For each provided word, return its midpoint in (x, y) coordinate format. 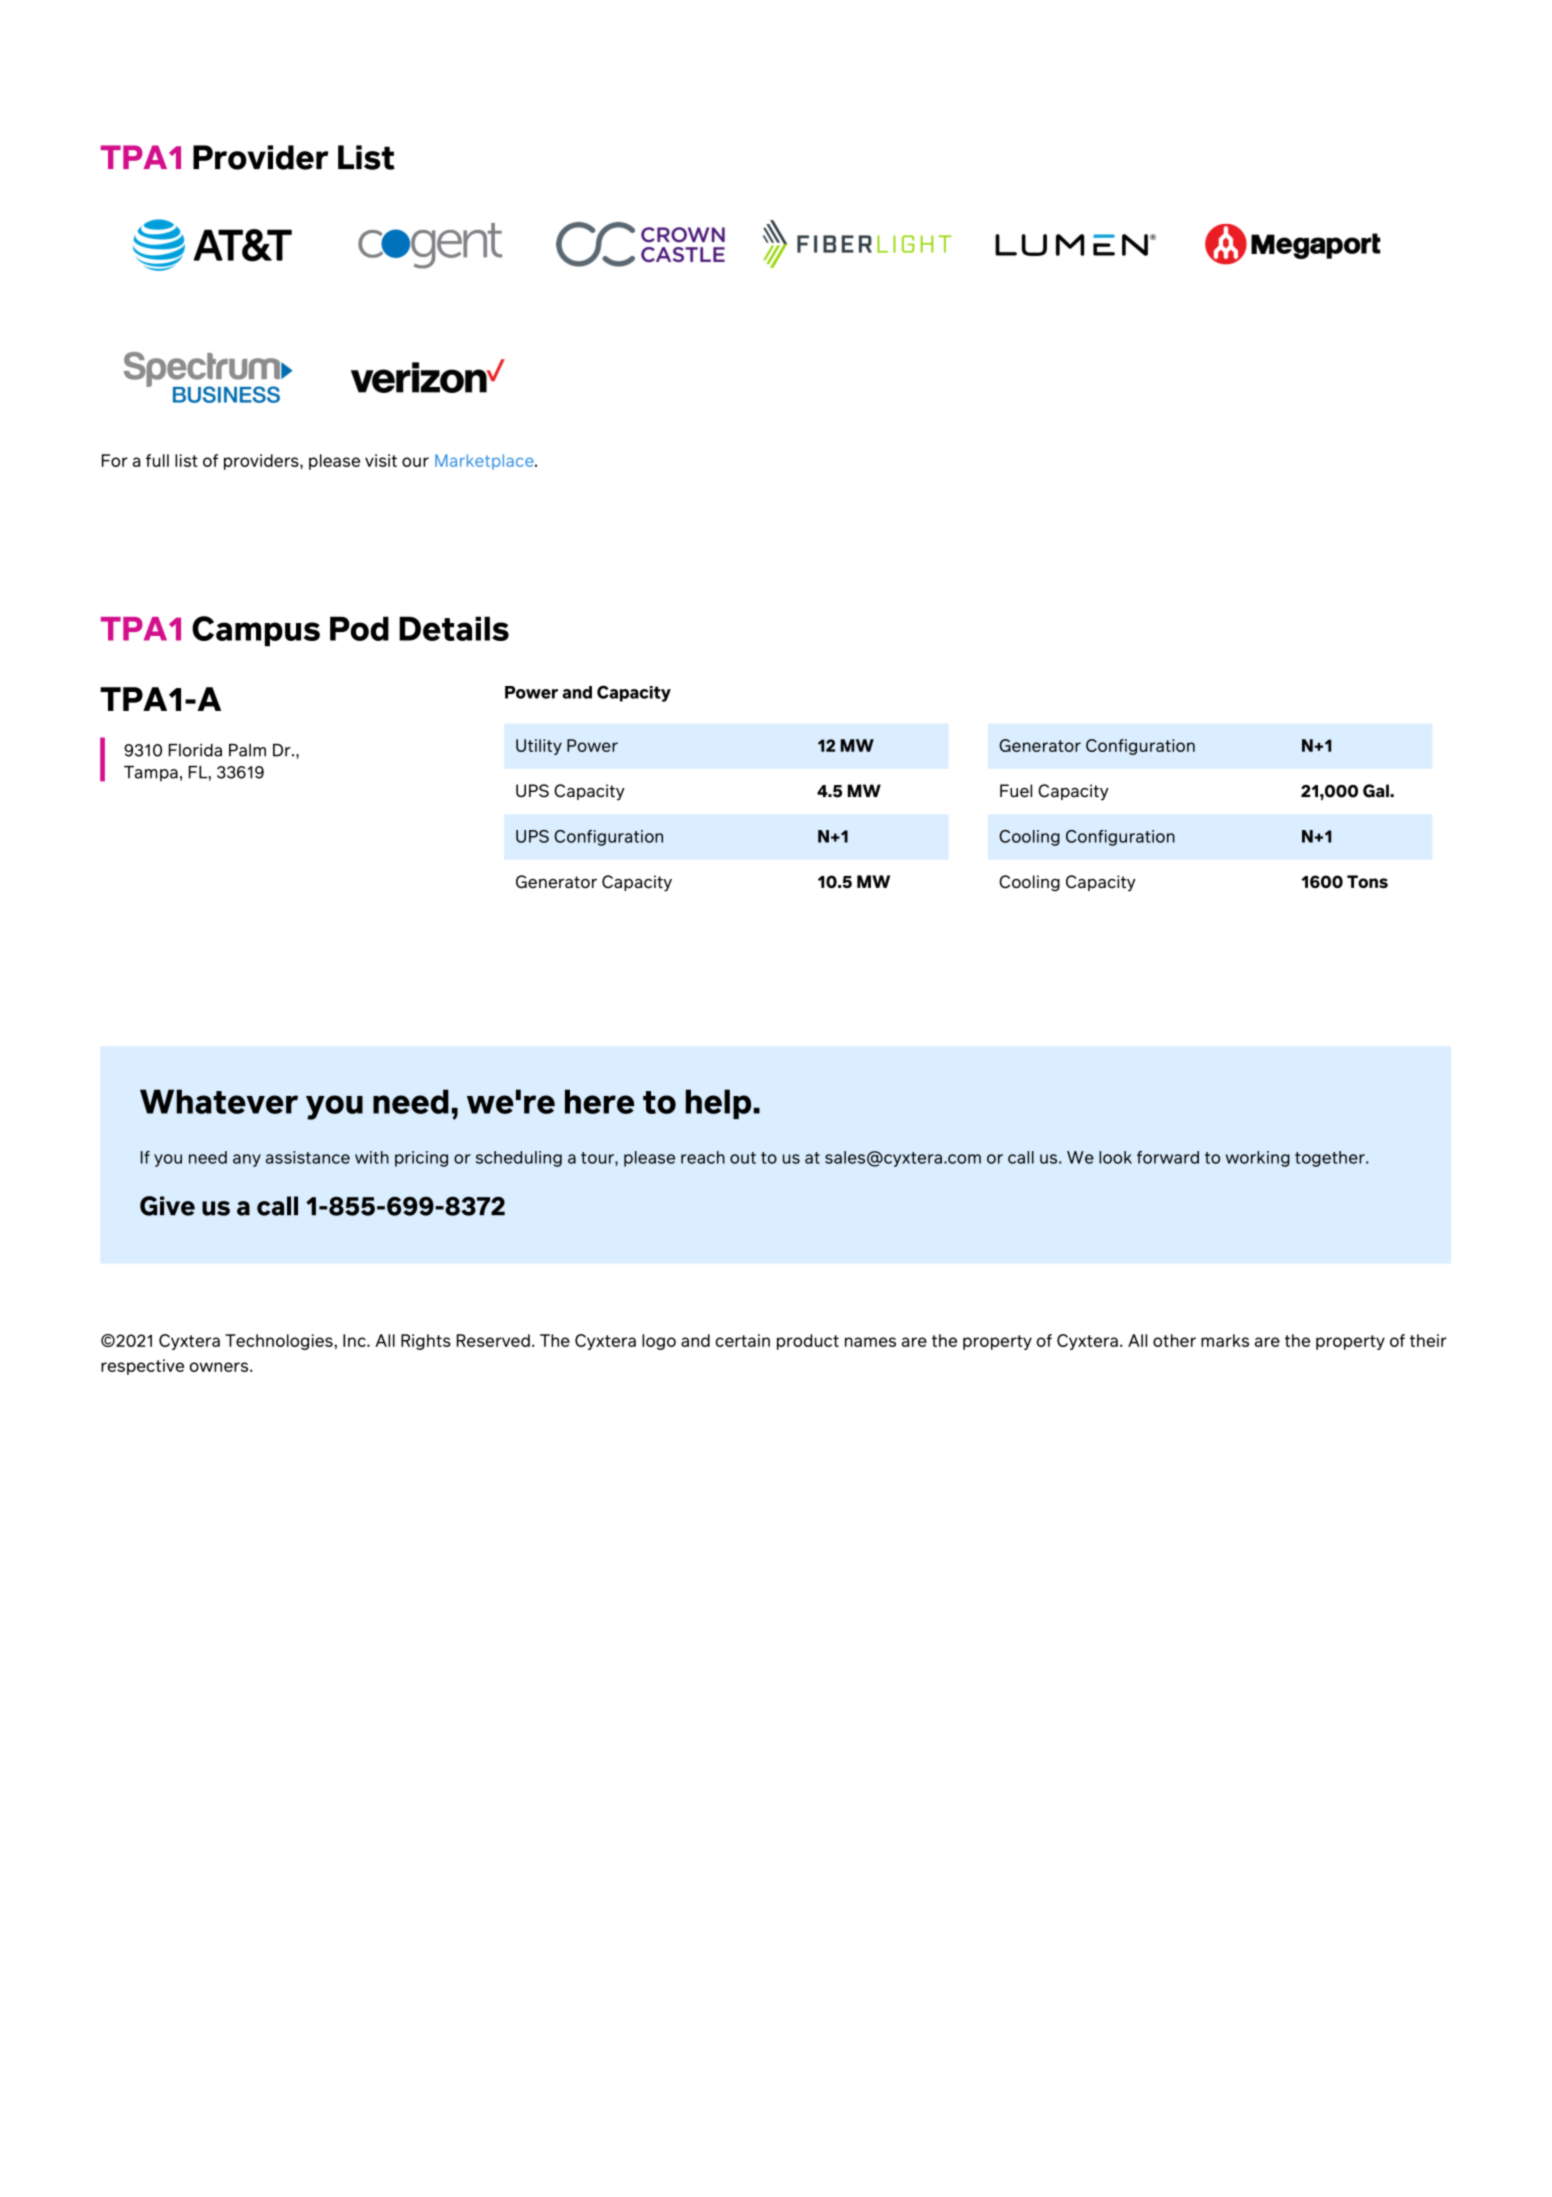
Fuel (1016, 791)
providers (262, 462)
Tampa (151, 774)
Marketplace (485, 462)
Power (592, 745)
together (1331, 1159)
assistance (308, 1157)
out (743, 1158)
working (1258, 1159)
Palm (247, 750)
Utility (539, 747)
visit (381, 460)
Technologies (280, 1342)
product (808, 1342)
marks (1225, 1340)
